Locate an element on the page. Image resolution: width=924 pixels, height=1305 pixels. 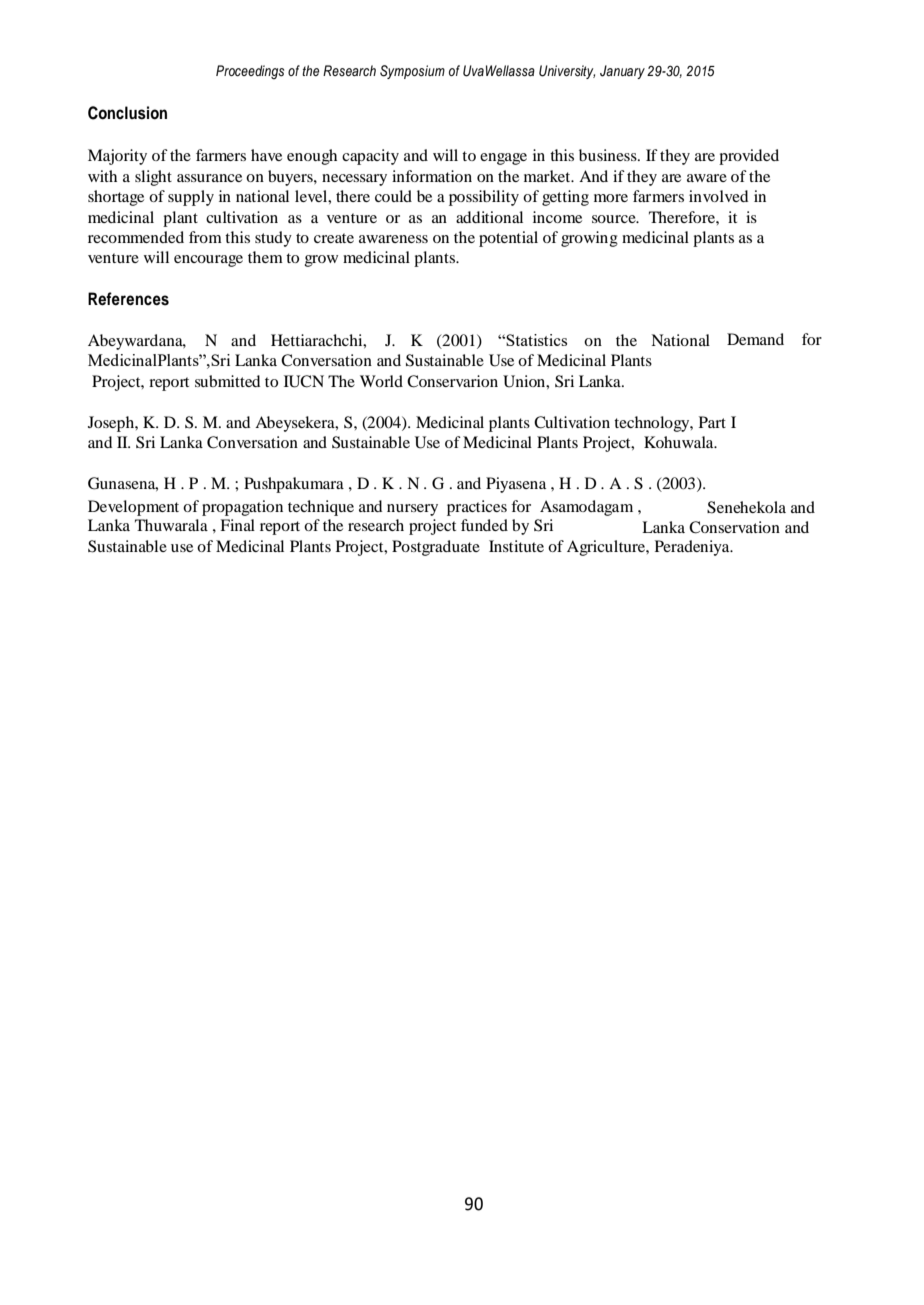
Demand is located at coordinates (755, 339).
